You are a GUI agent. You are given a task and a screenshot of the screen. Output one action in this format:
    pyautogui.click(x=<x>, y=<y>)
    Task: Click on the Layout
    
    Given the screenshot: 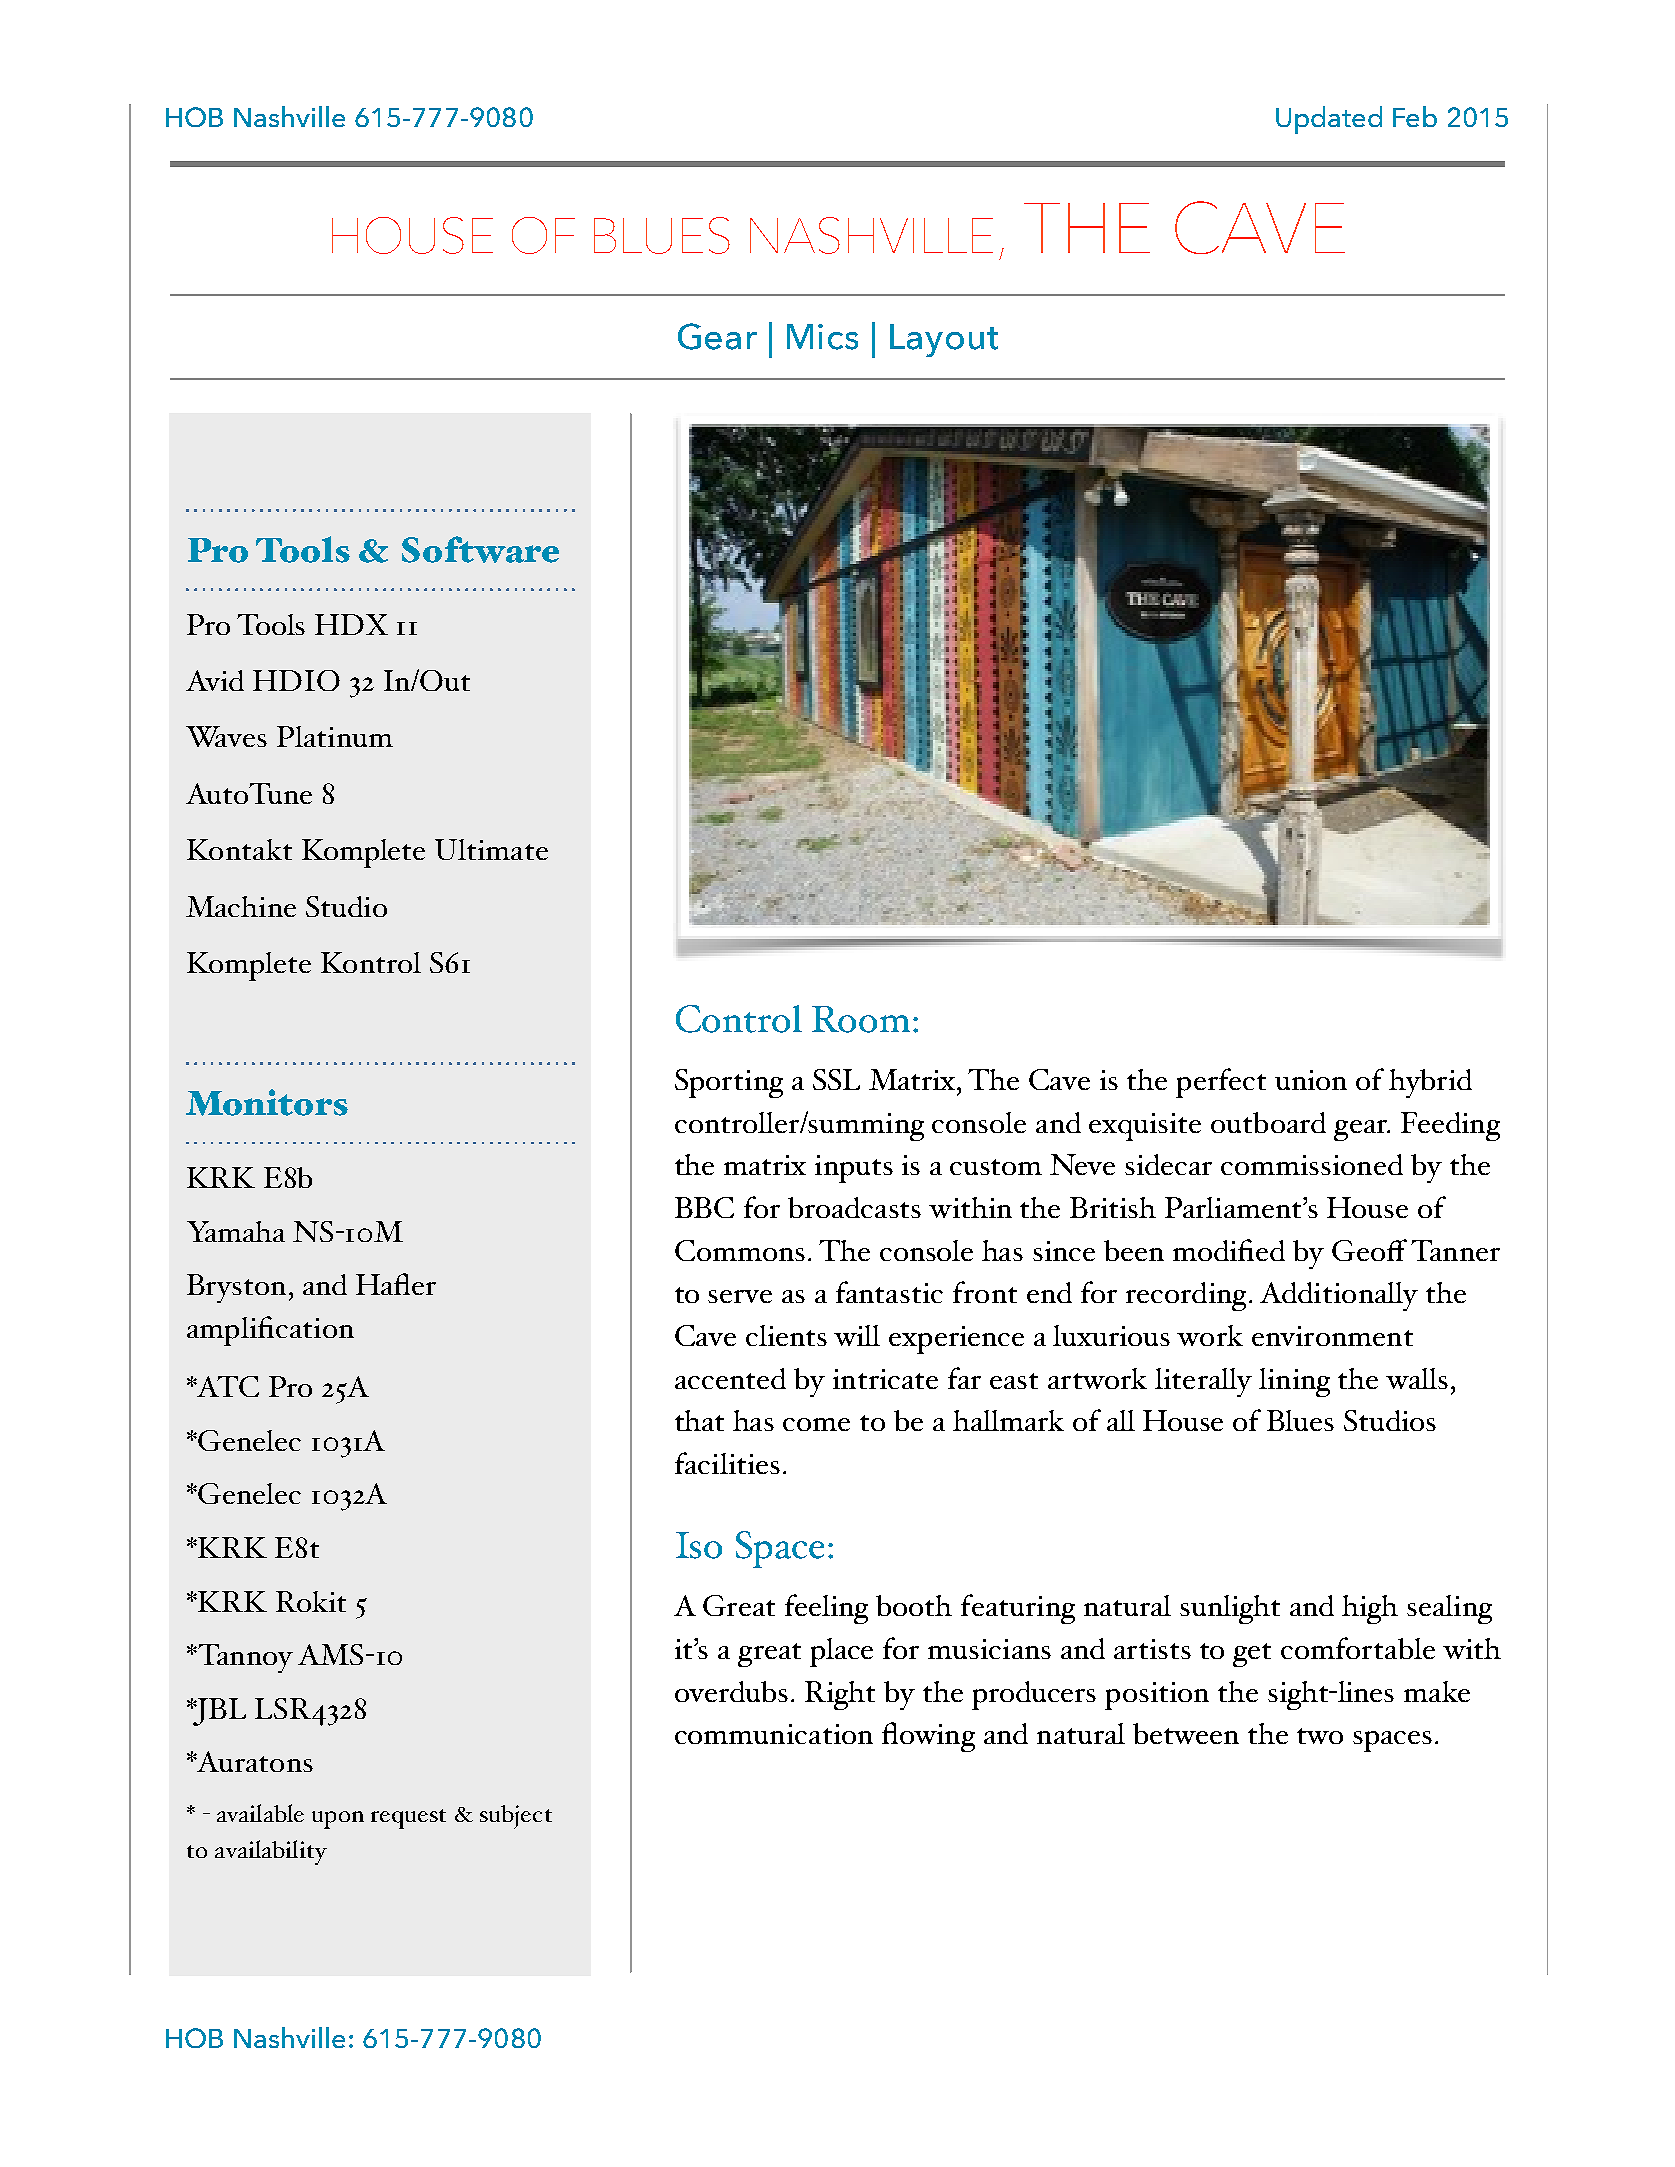 What is the action you would take?
    pyautogui.click(x=944, y=340)
